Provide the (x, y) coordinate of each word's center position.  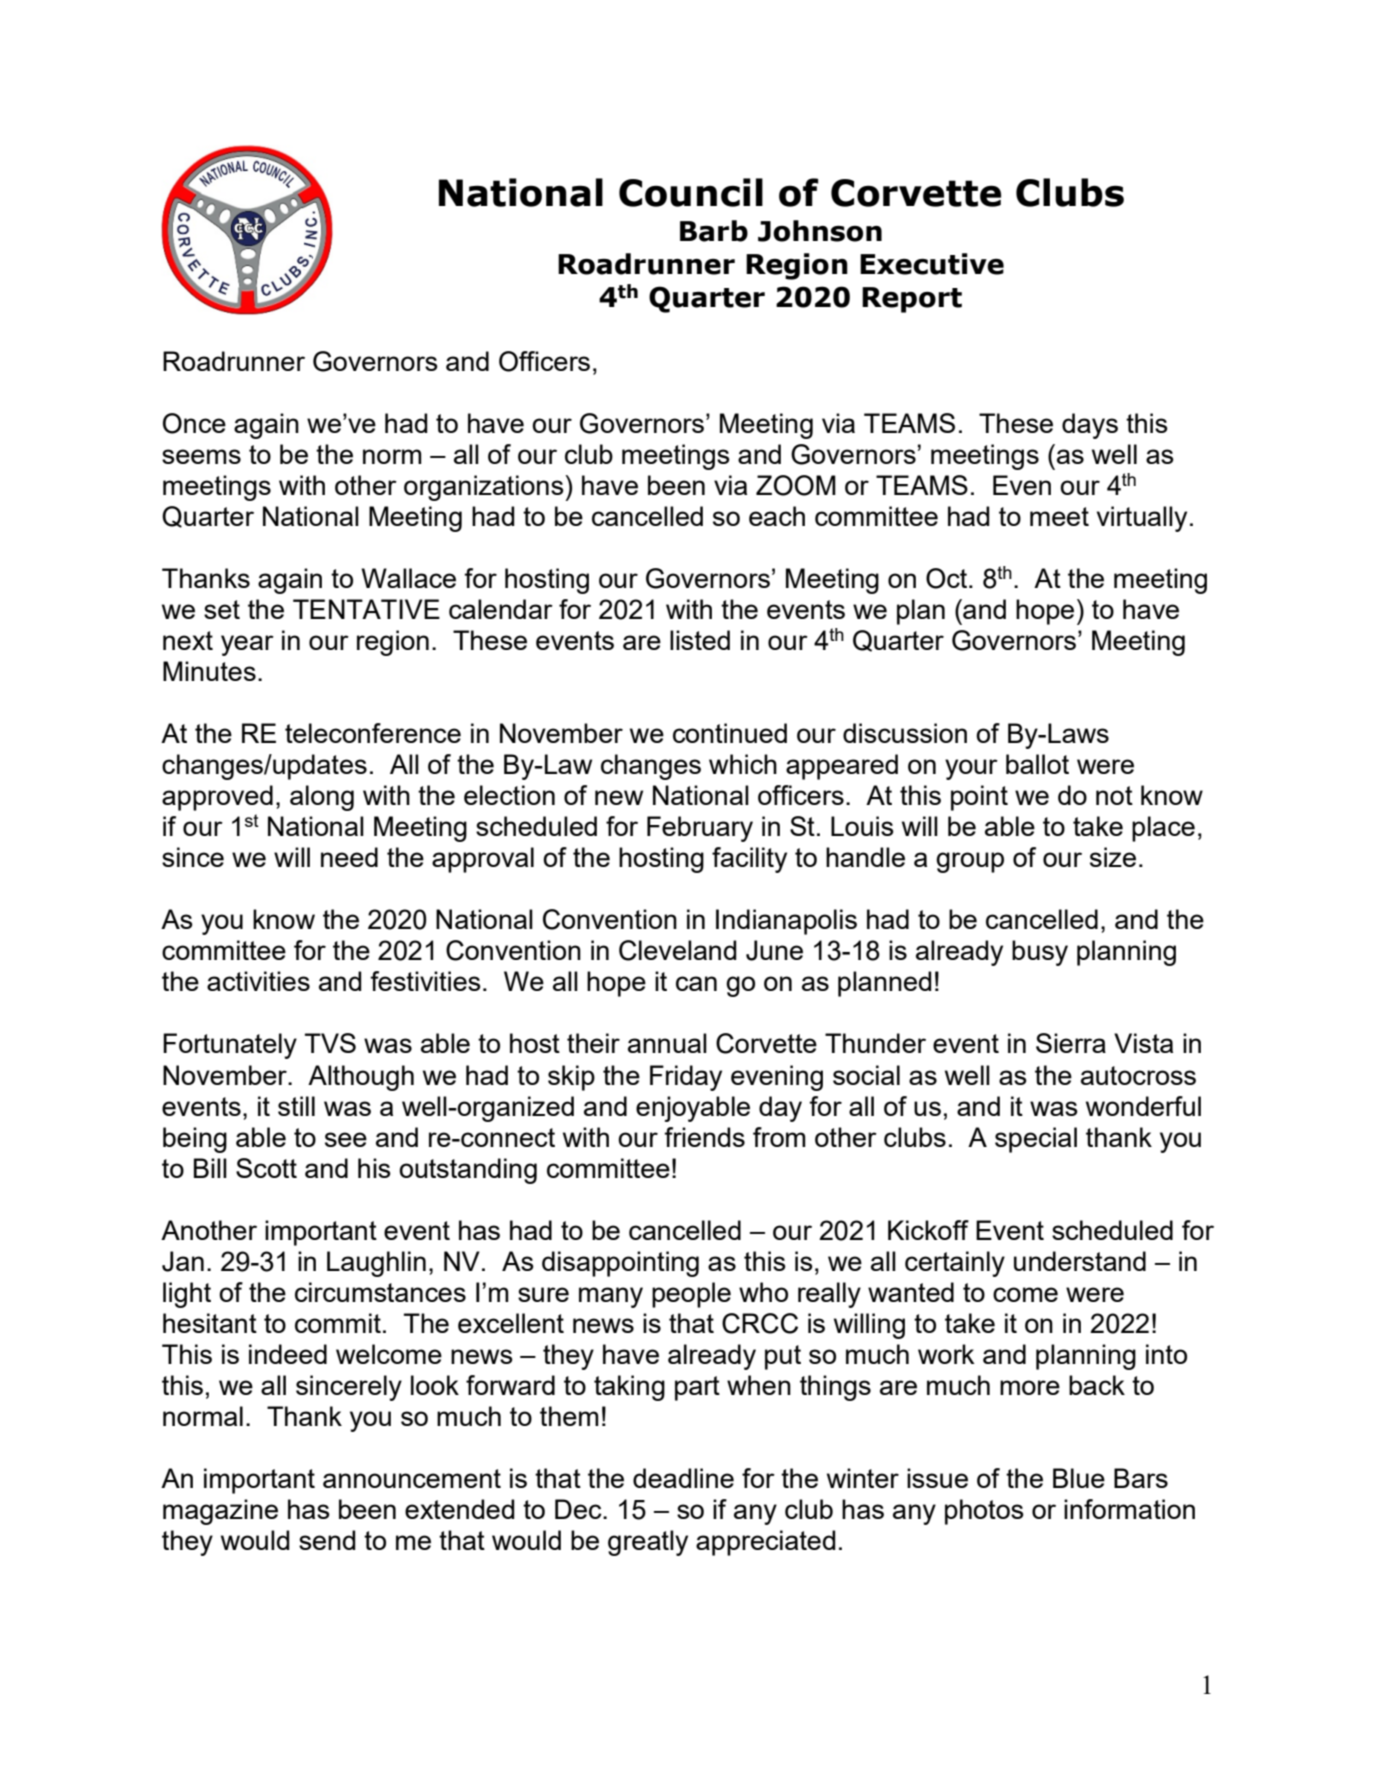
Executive (932, 264)
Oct (948, 578)
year (247, 645)
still (296, 1106)
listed (700, 640)
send (327, 1540)
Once (194, 423)
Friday (686, 1078)
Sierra (1071, 1043)
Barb (714, 231)
